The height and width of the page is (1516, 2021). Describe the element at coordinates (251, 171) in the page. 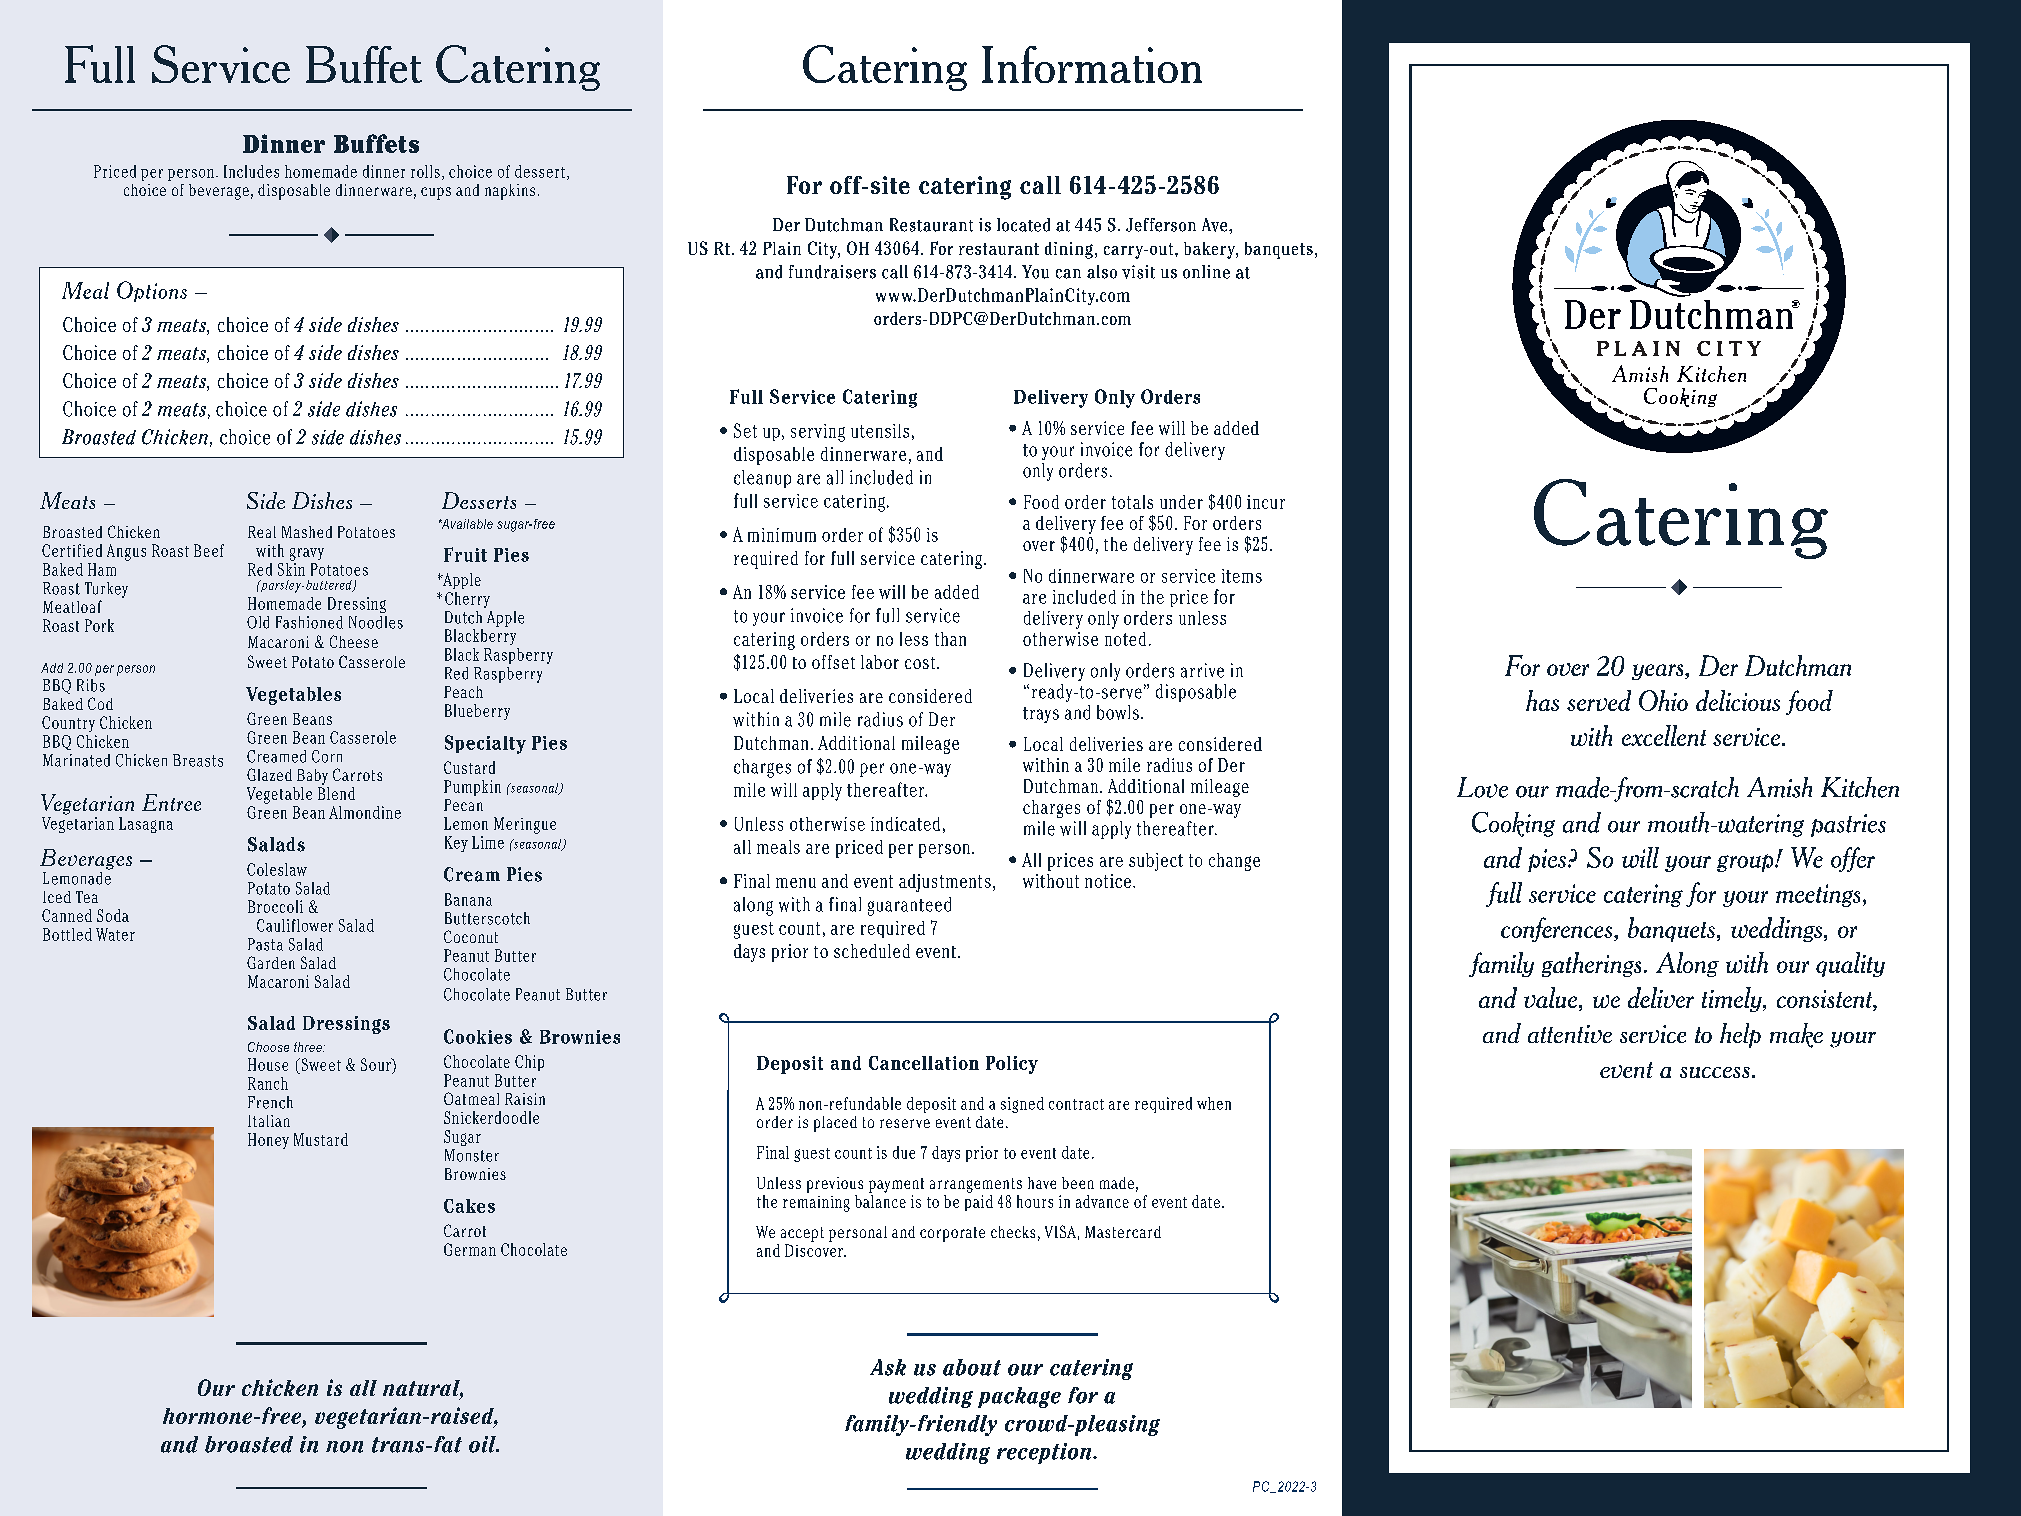

I see `Includes` at that location.
